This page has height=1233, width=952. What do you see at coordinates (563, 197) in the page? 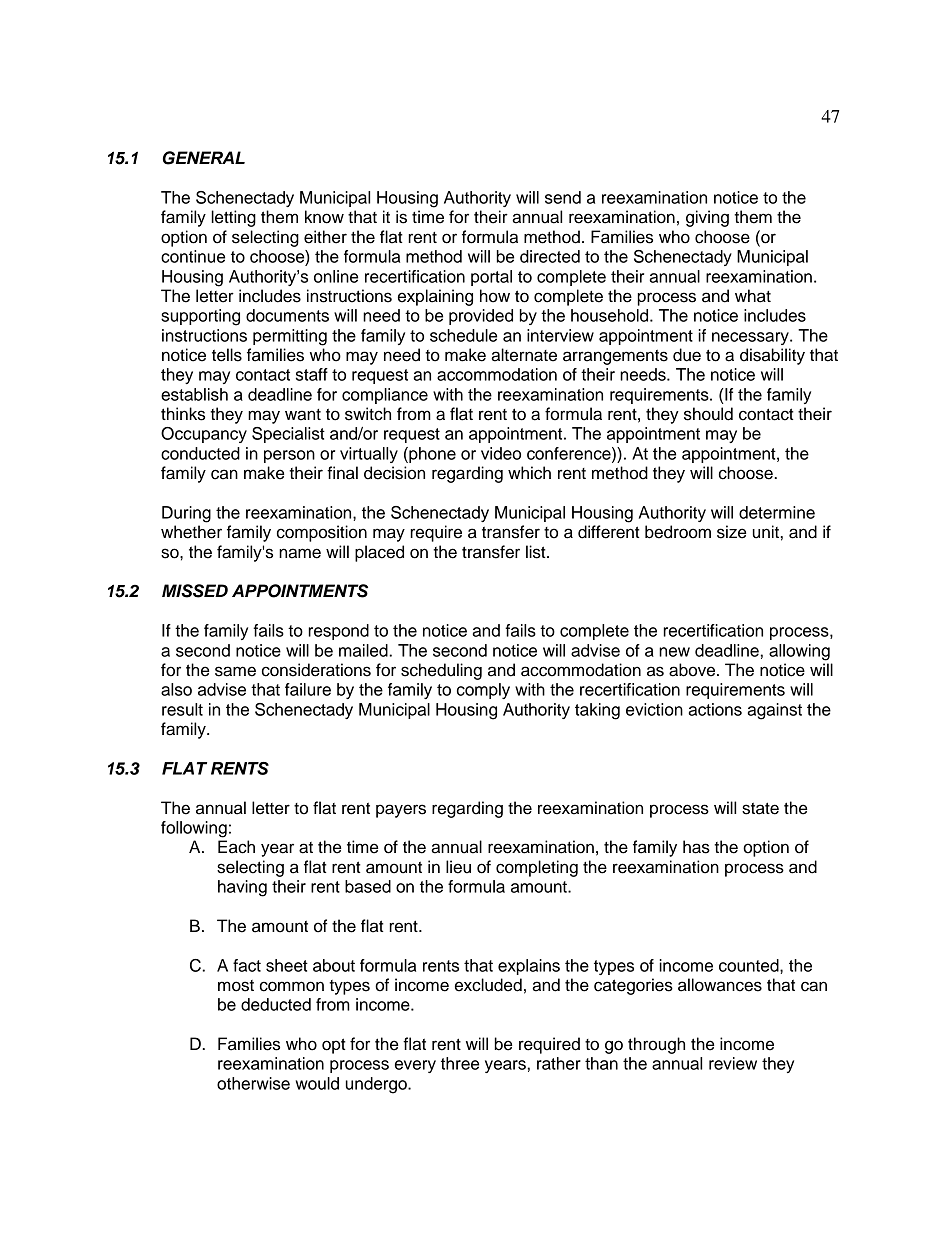
I see `send` at bounding box center [563, 197].
